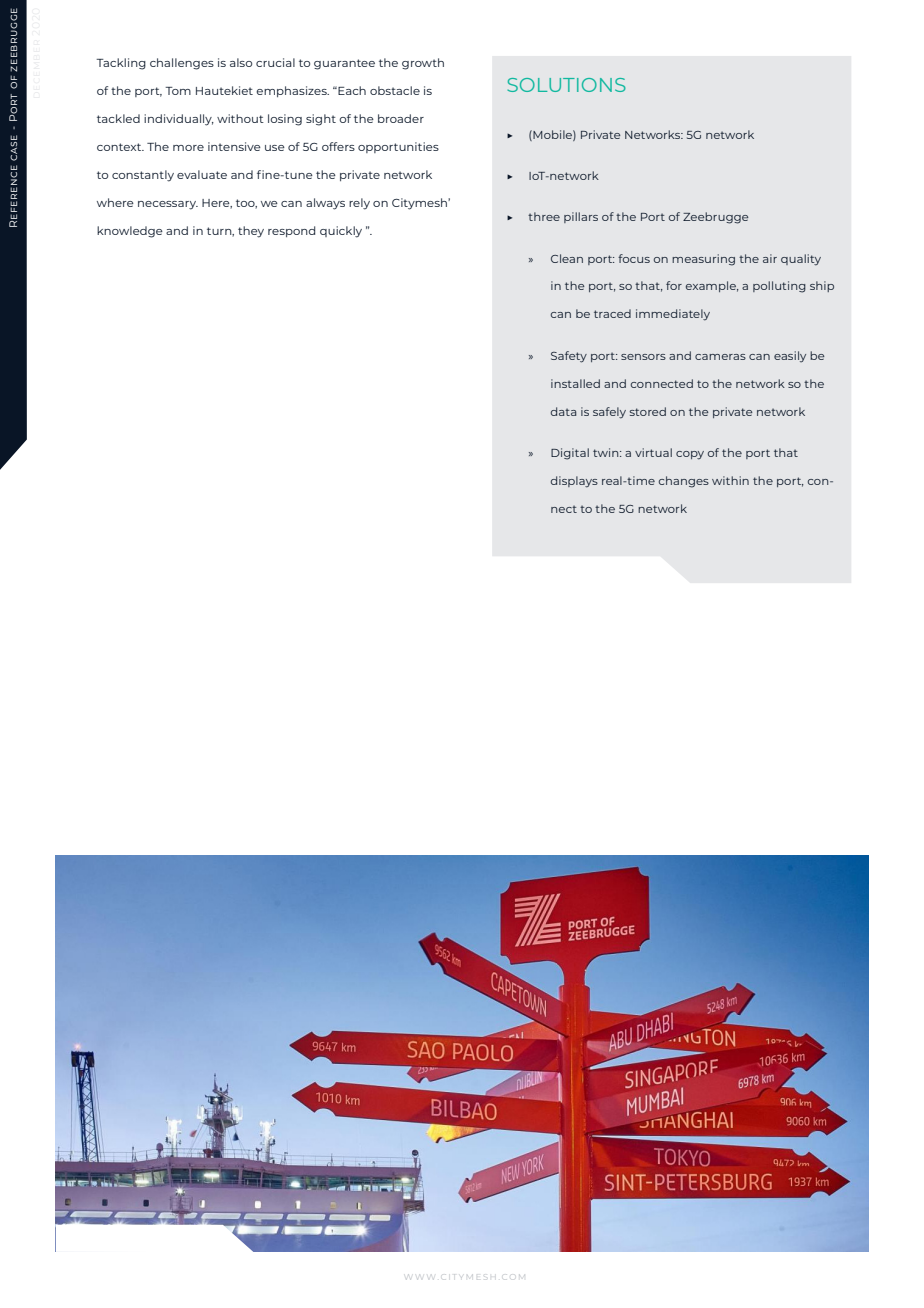 The height and width of the screenshot is (1308, 924). What do you see at coordinates (566, 85) in the screenshot?
I see `SOLUTIONS` at bounding box center [566, 85].
